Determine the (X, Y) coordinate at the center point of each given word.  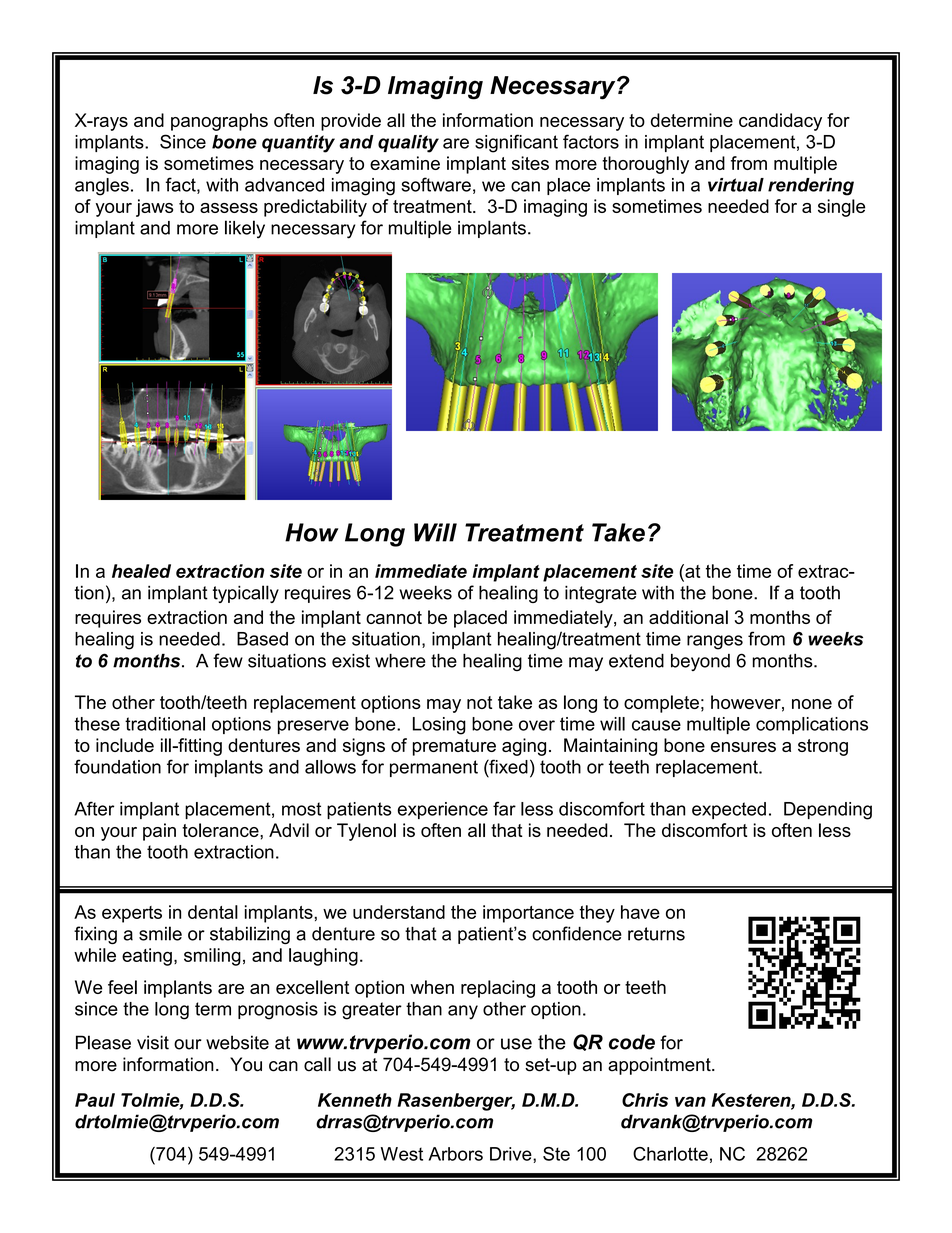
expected (729, 810)
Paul (95, 1100)
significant (516, 143)
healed (141, 571)
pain (159, 832)
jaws (154, 208)
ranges (715, 642)
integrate (601, 594)
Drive (512, 1154)
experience (443, 810)
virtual (736, 185)
